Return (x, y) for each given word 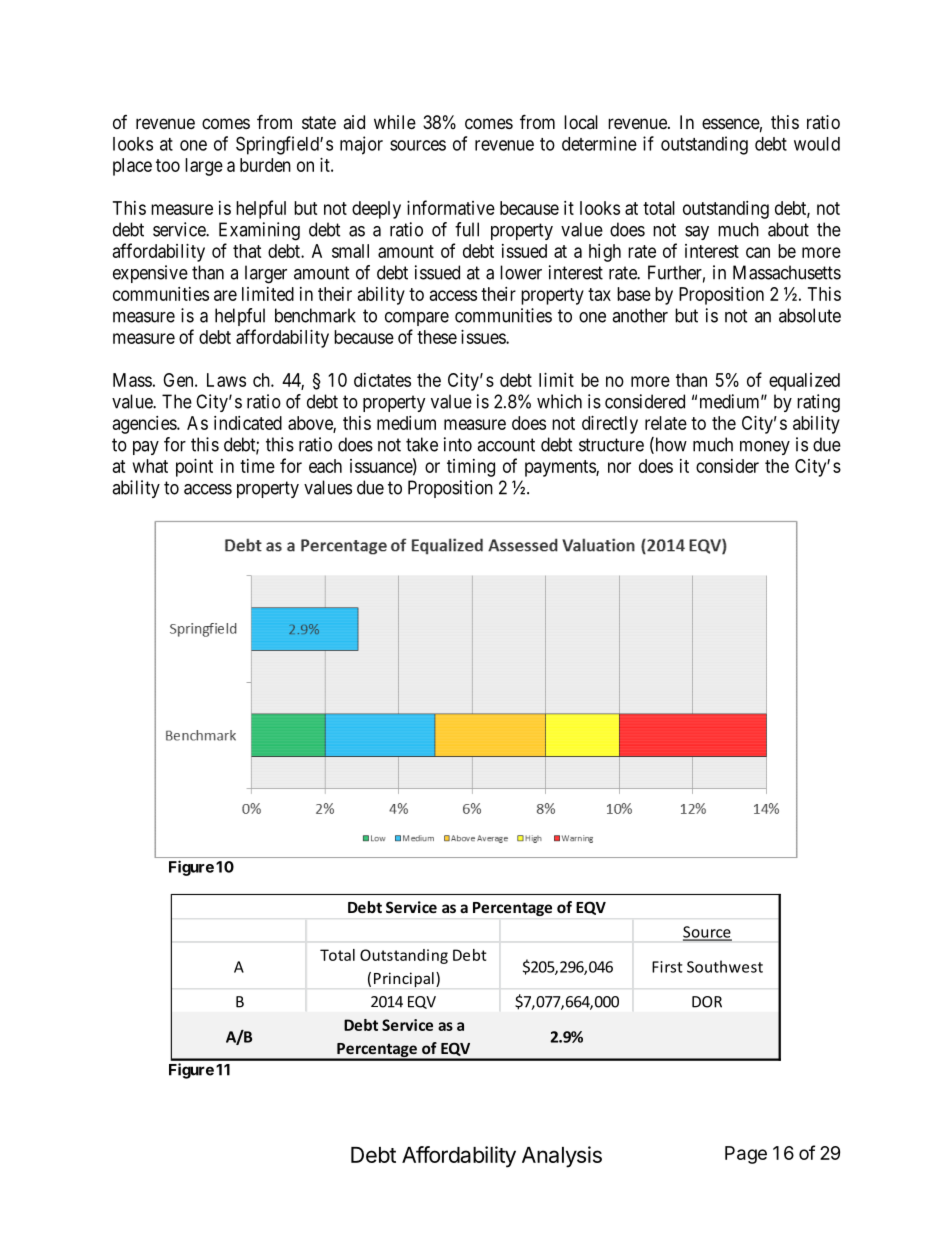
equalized (804, 382)
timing (471, 468)
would (817, 144)
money (765, 448)
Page (746, 1155)
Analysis (562, 1157)
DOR (707, 1002)
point (194, 468)
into (458, 444)
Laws (226, 380)
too (168, 165)
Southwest (725, 966)
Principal (404, 979)
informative (451, 207)
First (667, 967)
